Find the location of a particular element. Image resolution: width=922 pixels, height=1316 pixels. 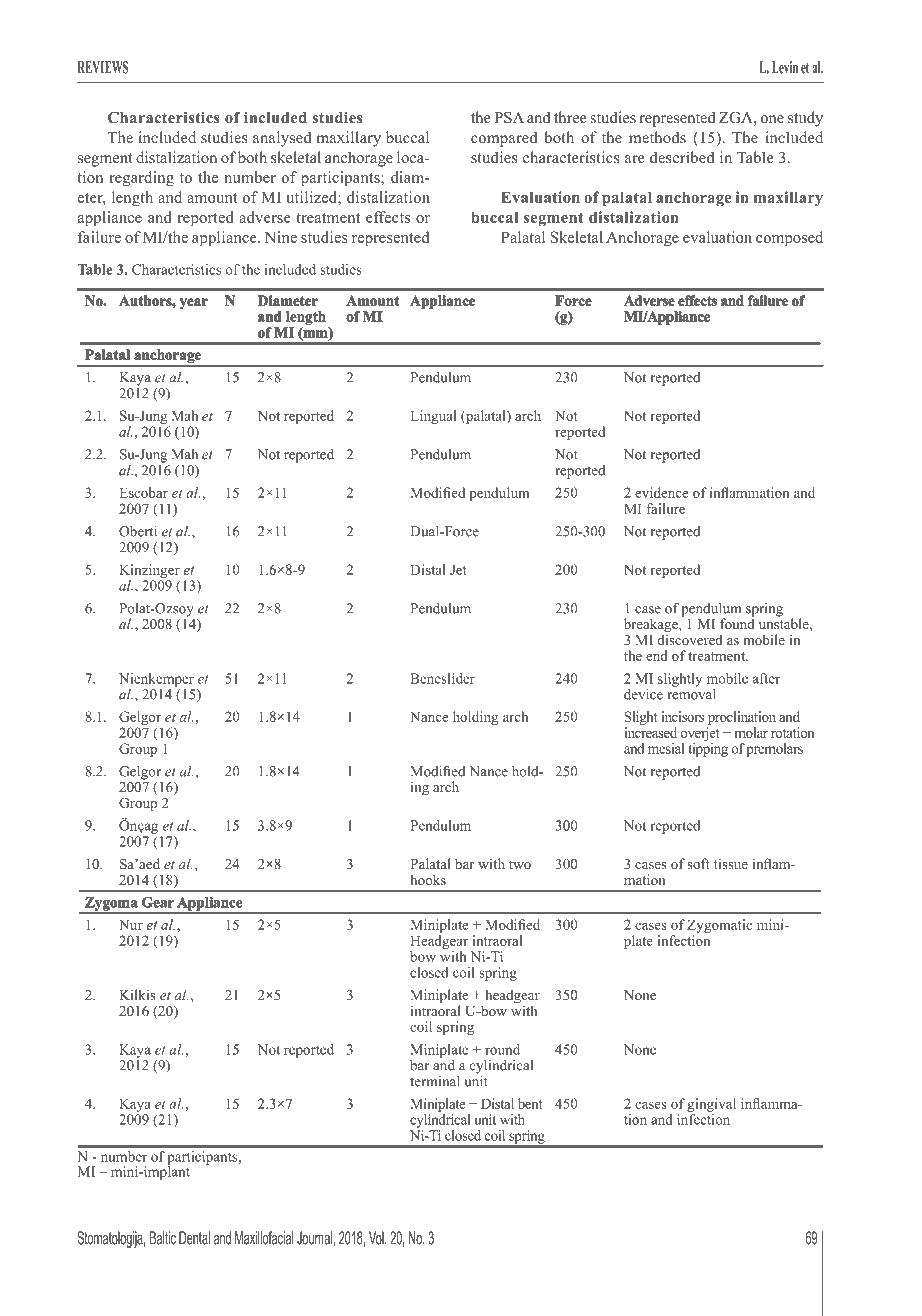

hooks is located at coordinates (428, 879).
